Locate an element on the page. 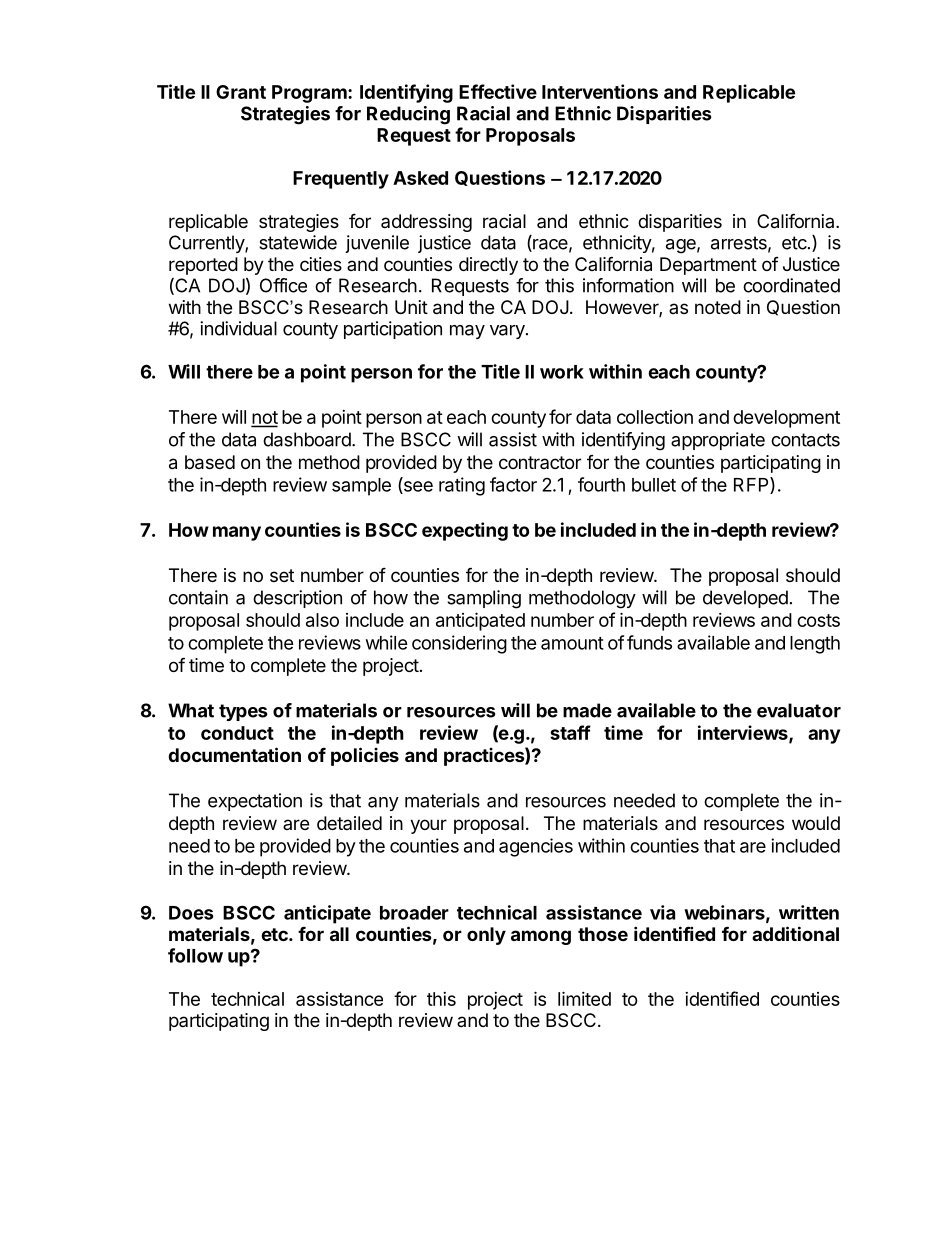 The width and height of the document is (952, 1233). Effective is located at coordinates (498, 91).
